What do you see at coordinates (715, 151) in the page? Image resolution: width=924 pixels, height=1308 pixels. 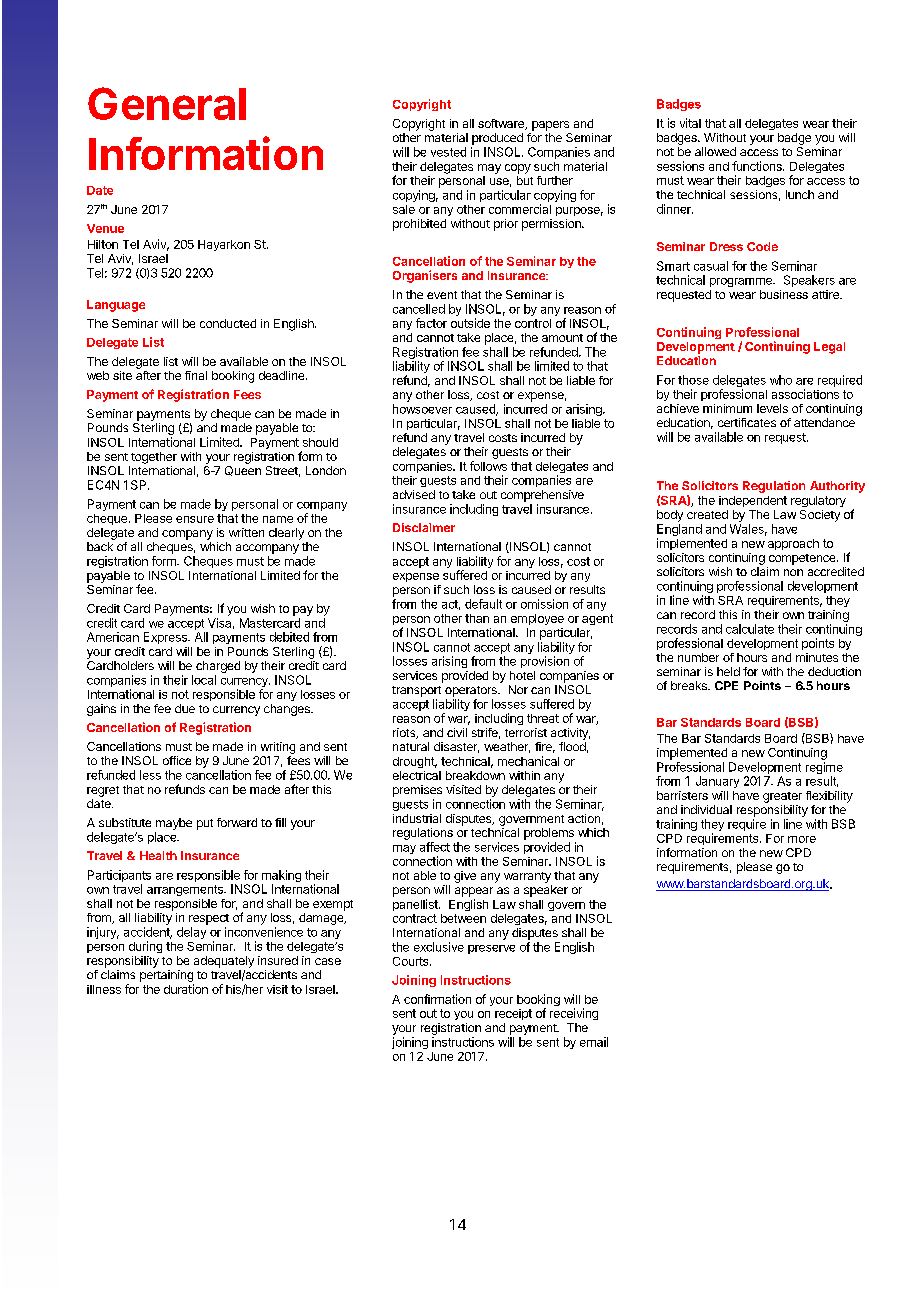 I see `allowed` at bounding box center [715, 151].
